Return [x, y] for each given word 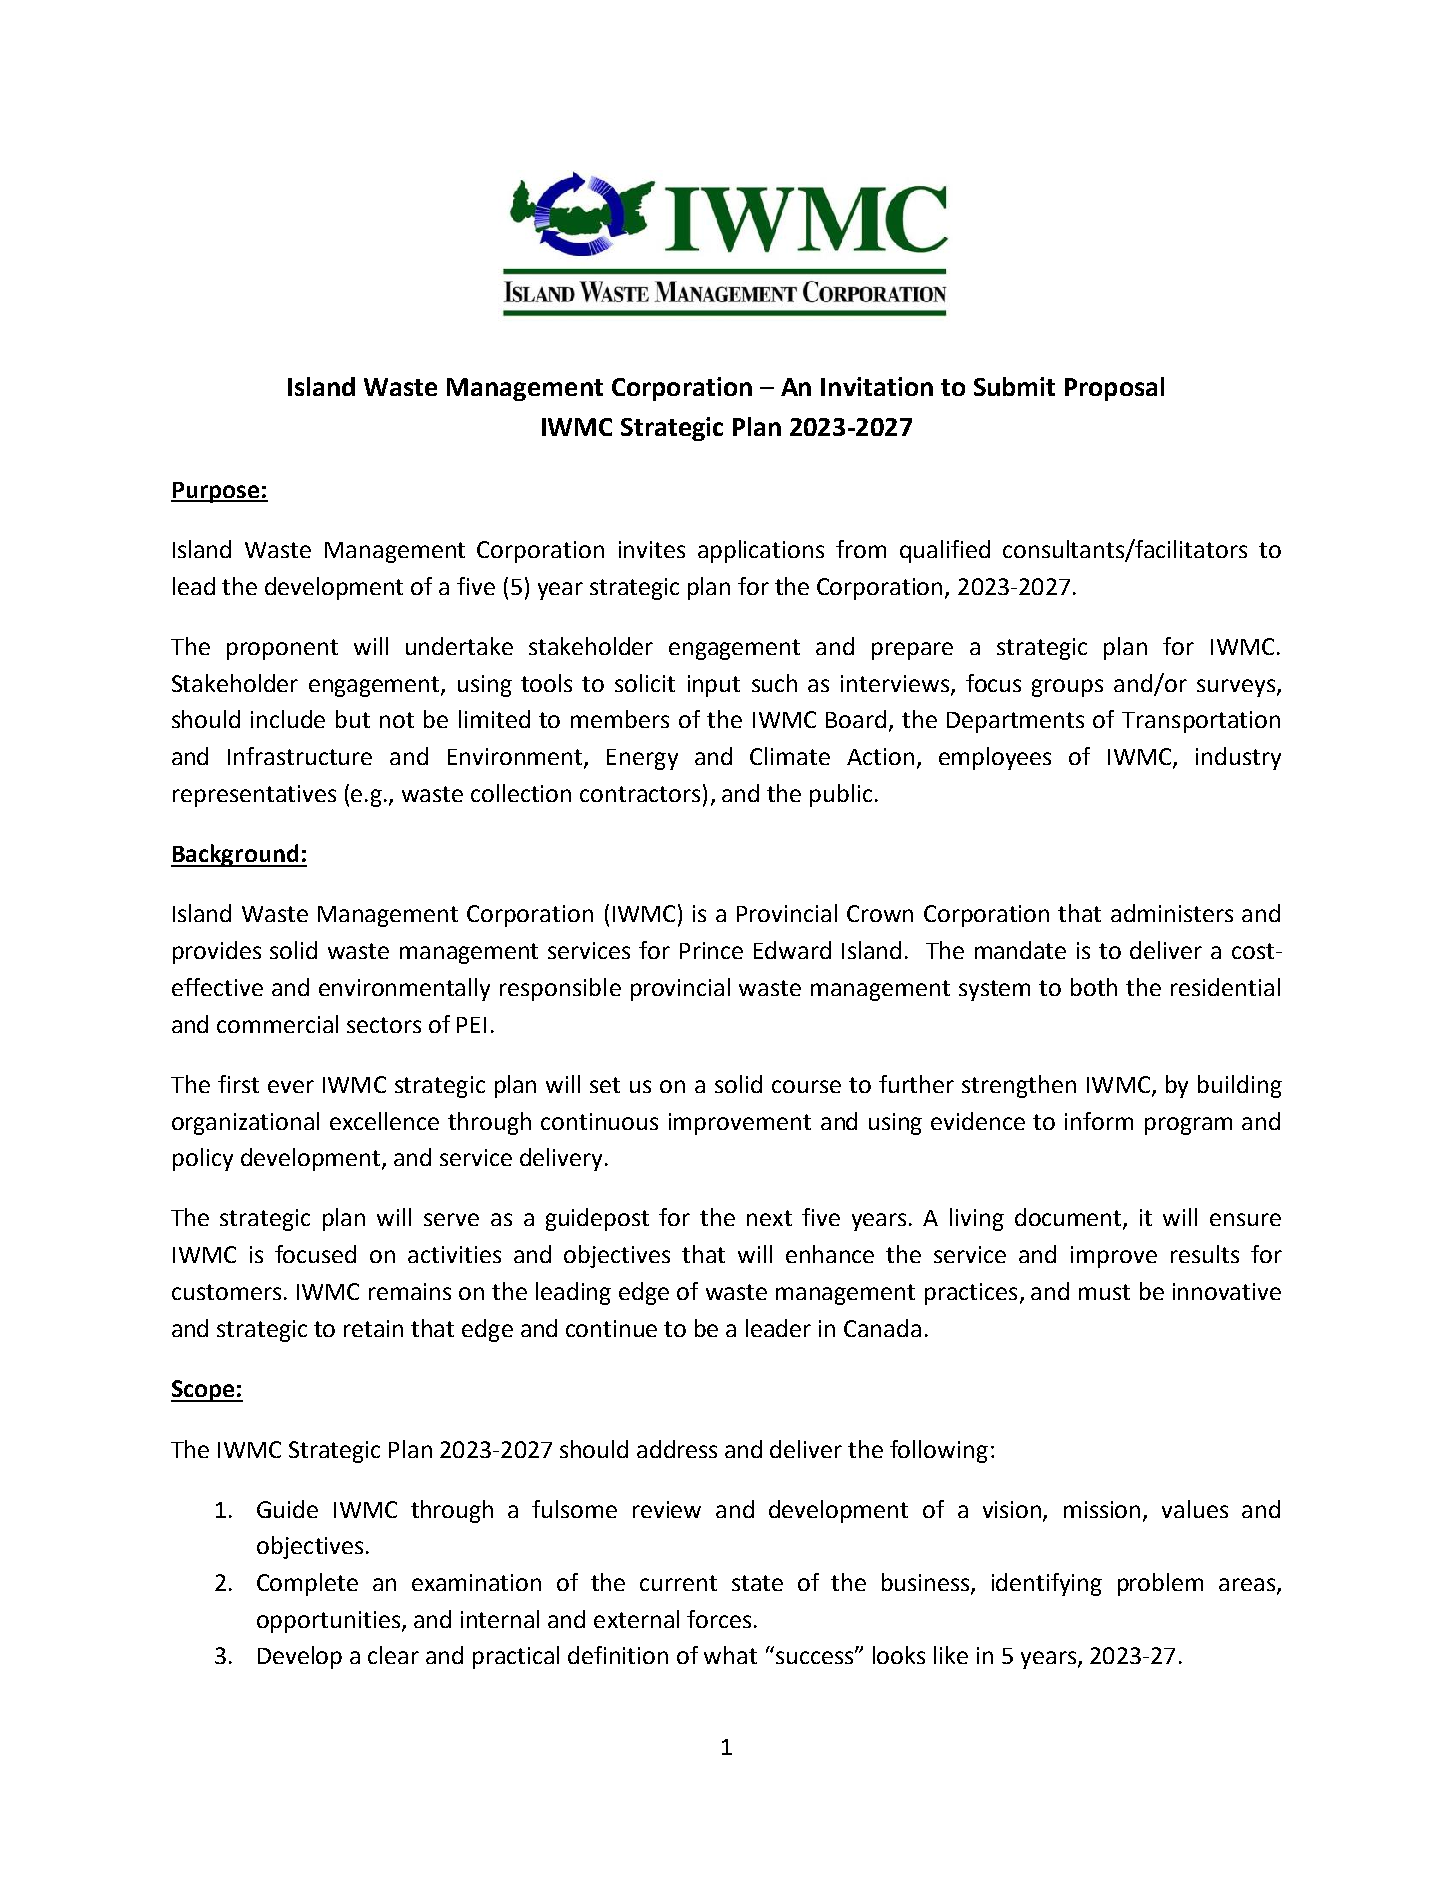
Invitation [877, 386]
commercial [277, 1024]
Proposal [1114, 389]
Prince [711, 950]
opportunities [328, 1622]
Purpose [216, 492]
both [1094, 987]
